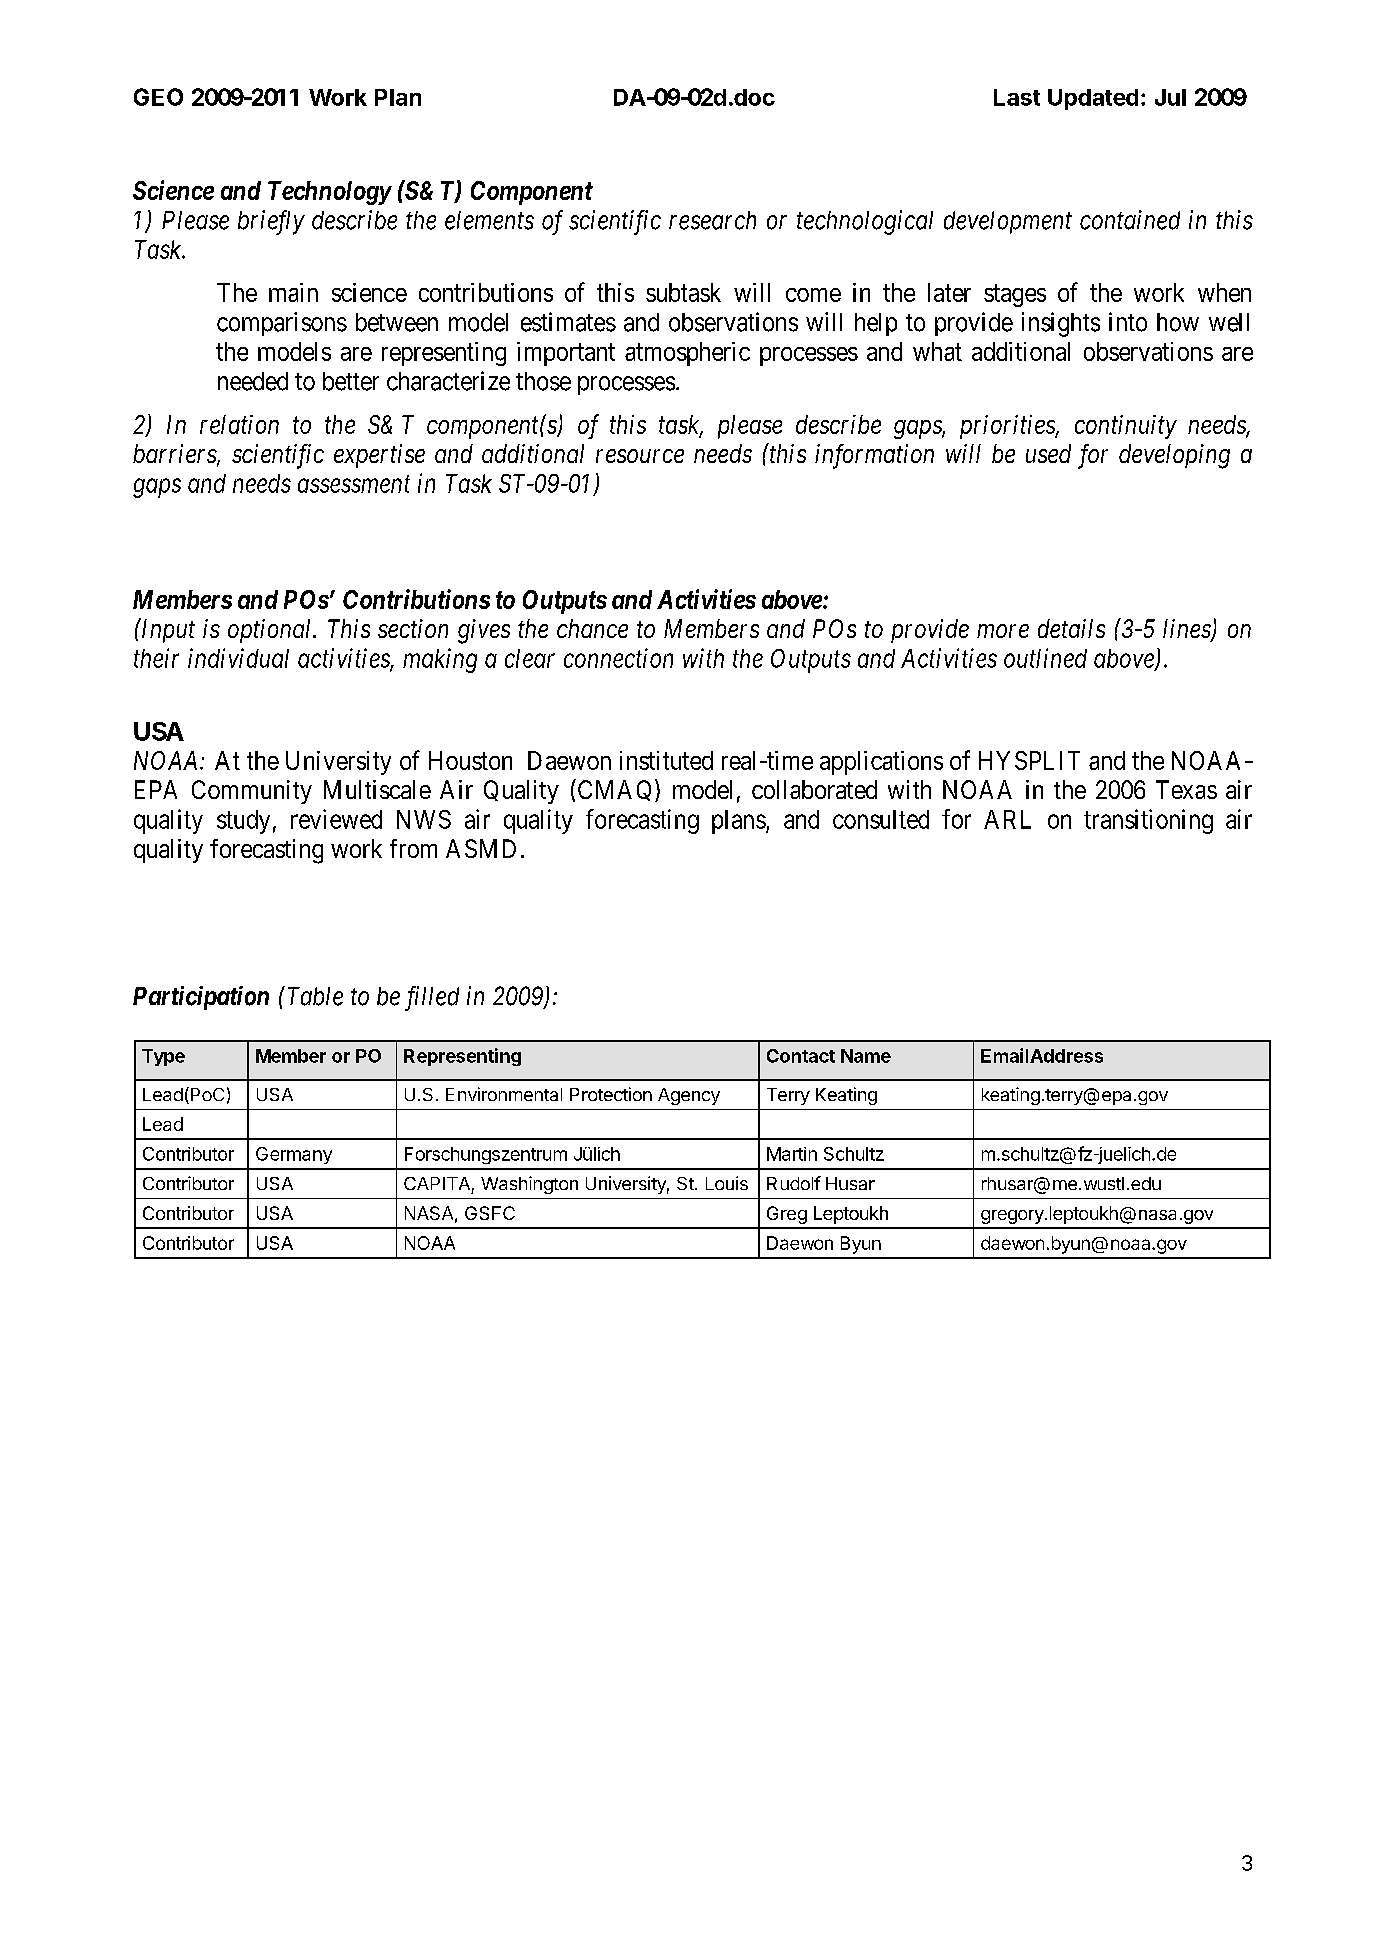  Describe the element at coordinates (1048, 453) in the screenshot. I see `used` at that location.
